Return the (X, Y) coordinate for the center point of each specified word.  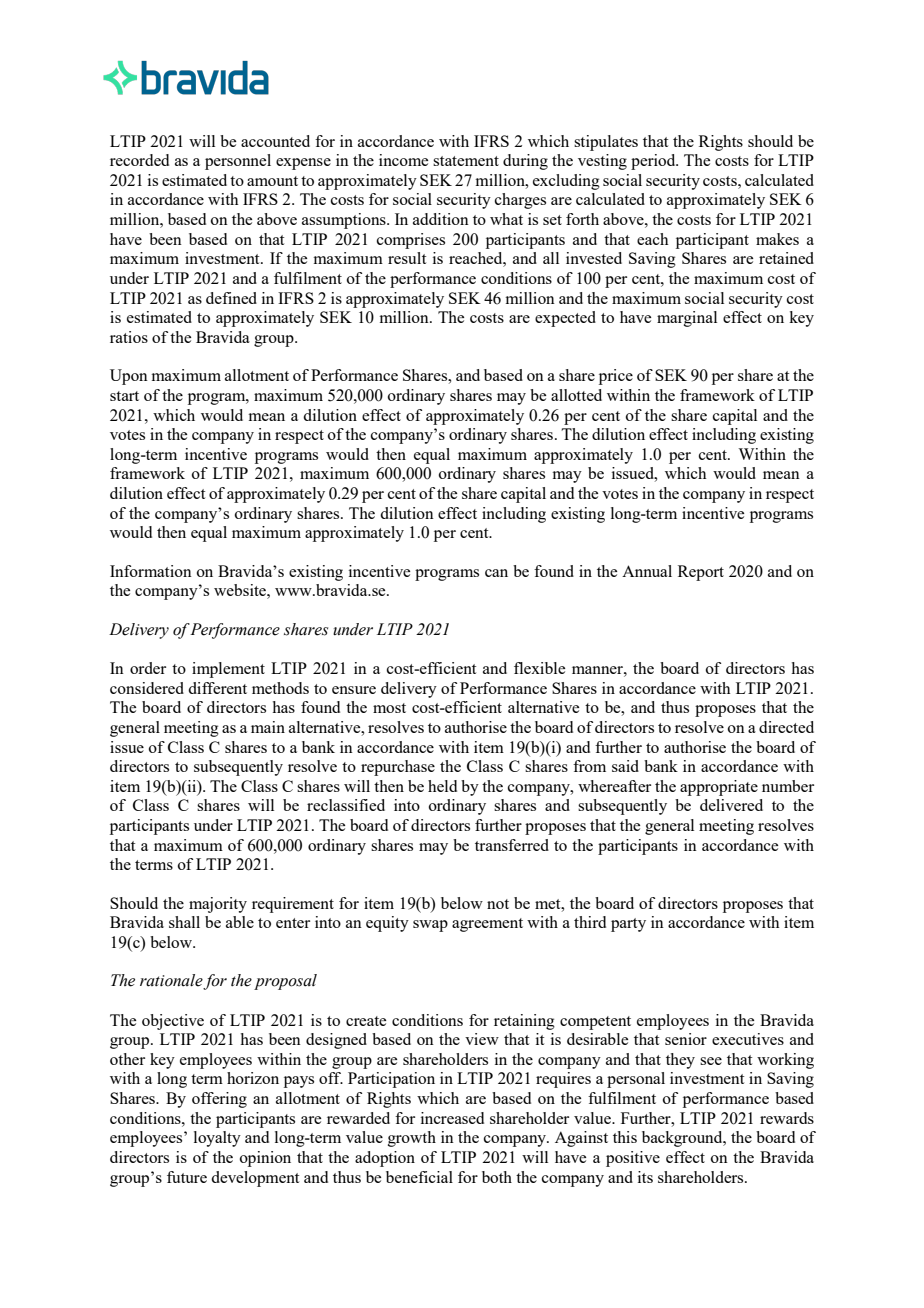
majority (218, 905)
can (496, 573)
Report (701, 573)
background (683, 1139)
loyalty (217, 1139)
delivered (731, 805)
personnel (238, 162)
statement (466, 161)
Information (151, 571)
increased (452, 1118)
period (654, 162)
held (442, 786)
